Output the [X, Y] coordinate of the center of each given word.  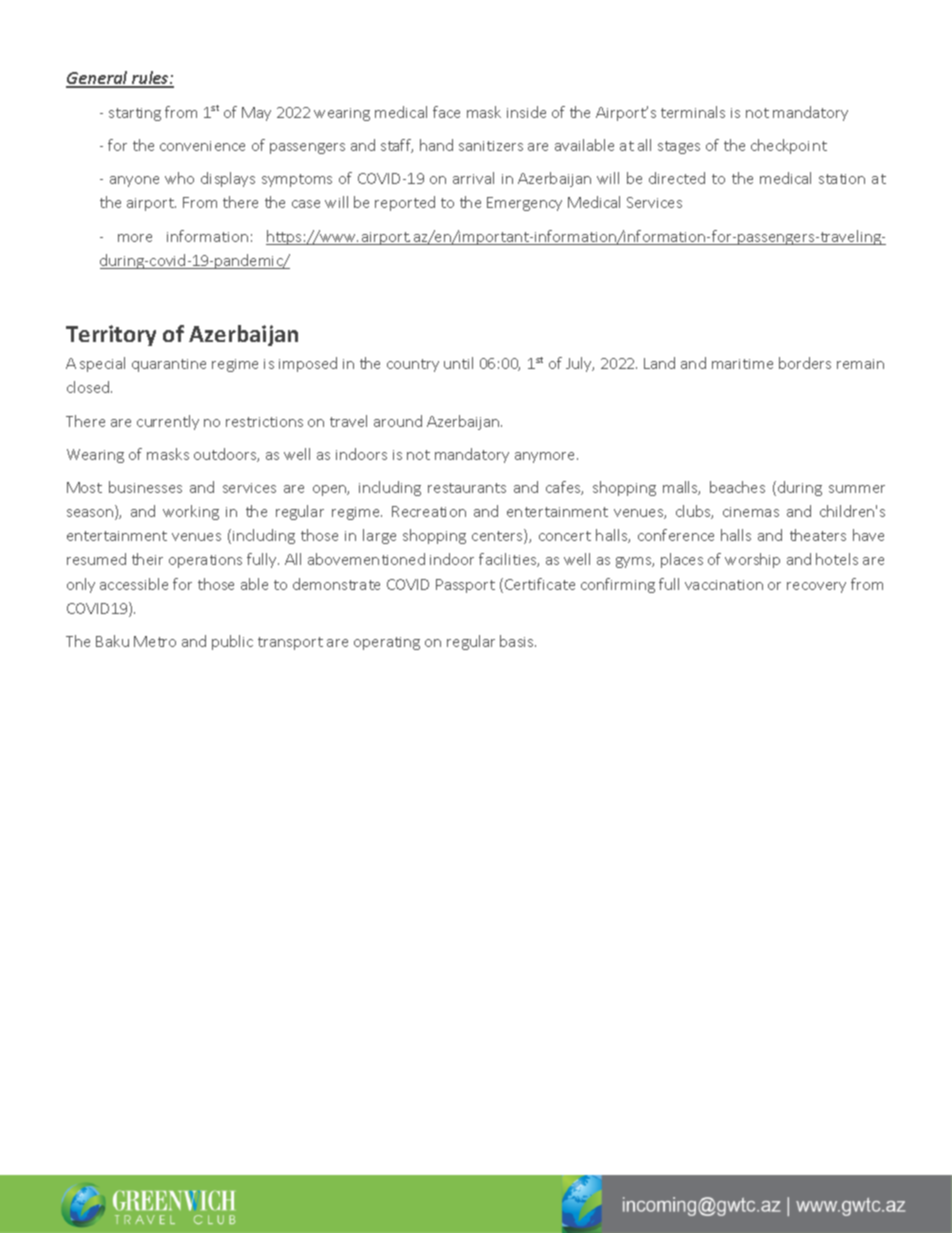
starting [135, 114]
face [446, 112]
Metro [155, 641]
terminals [693, 112]
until [458, 363]
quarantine [169, 365]
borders [805, 363]
